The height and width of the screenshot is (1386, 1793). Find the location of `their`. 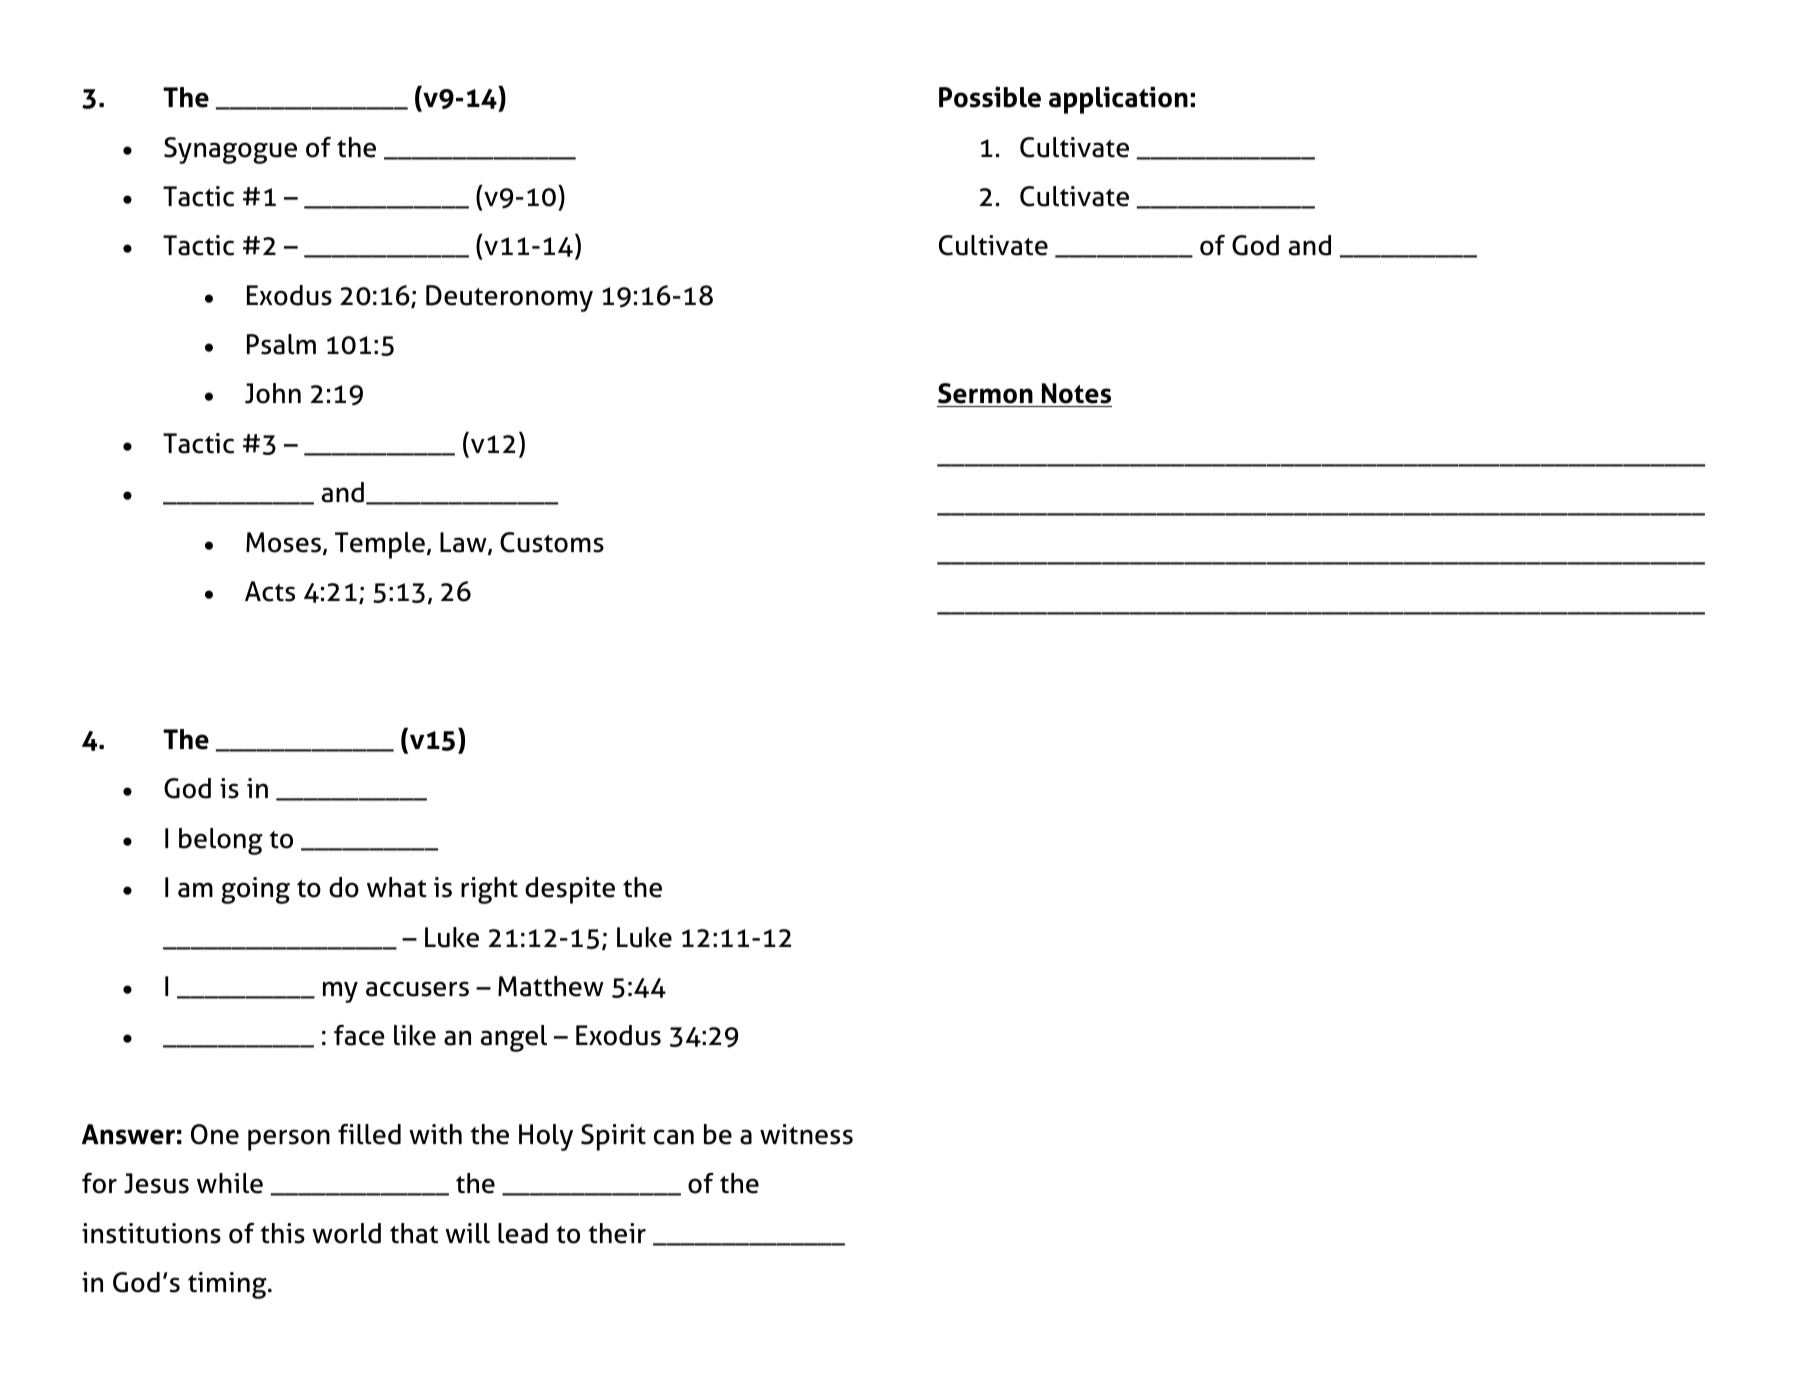

their is located at coordinates (617, 1233).
